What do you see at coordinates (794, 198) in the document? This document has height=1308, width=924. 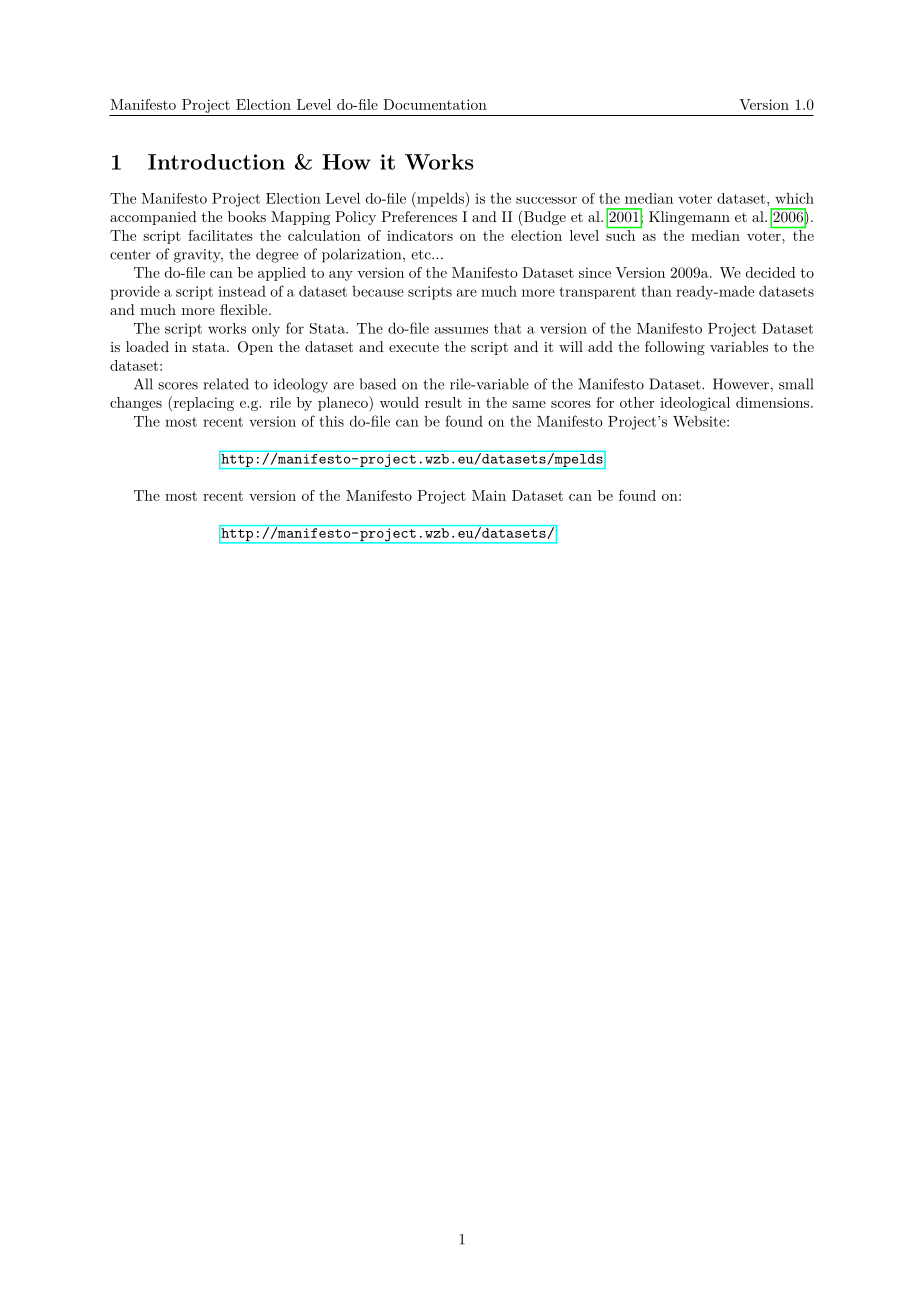 I see `which` at bounding box center [794, 198].
